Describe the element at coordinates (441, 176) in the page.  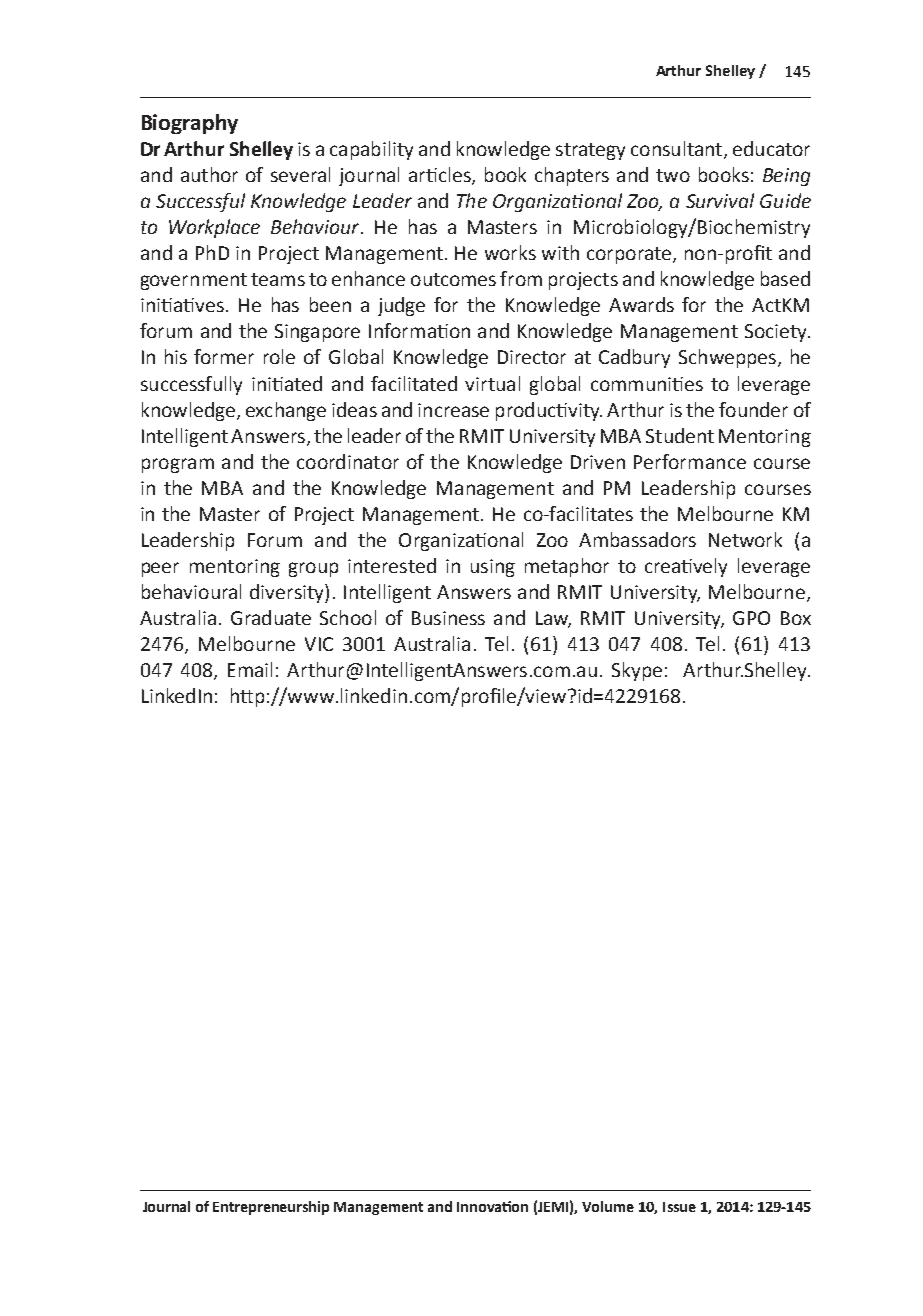
I see `articles` at that location.
